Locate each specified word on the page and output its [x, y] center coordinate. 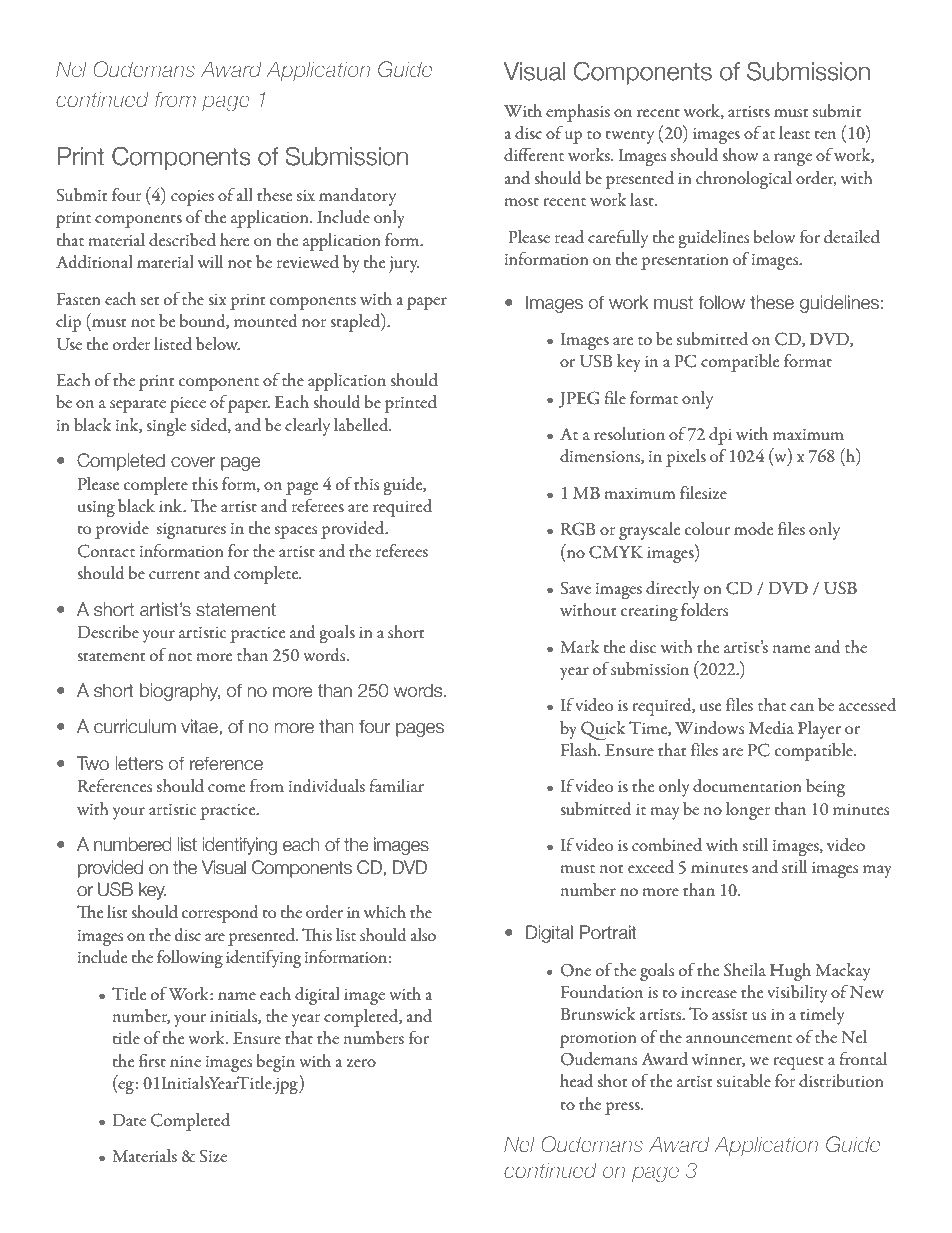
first [152, 1060]
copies [192, 198]
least [794, 132]
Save [575, 588]
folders [704, 609]
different [534, 154]
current [174, 574]
